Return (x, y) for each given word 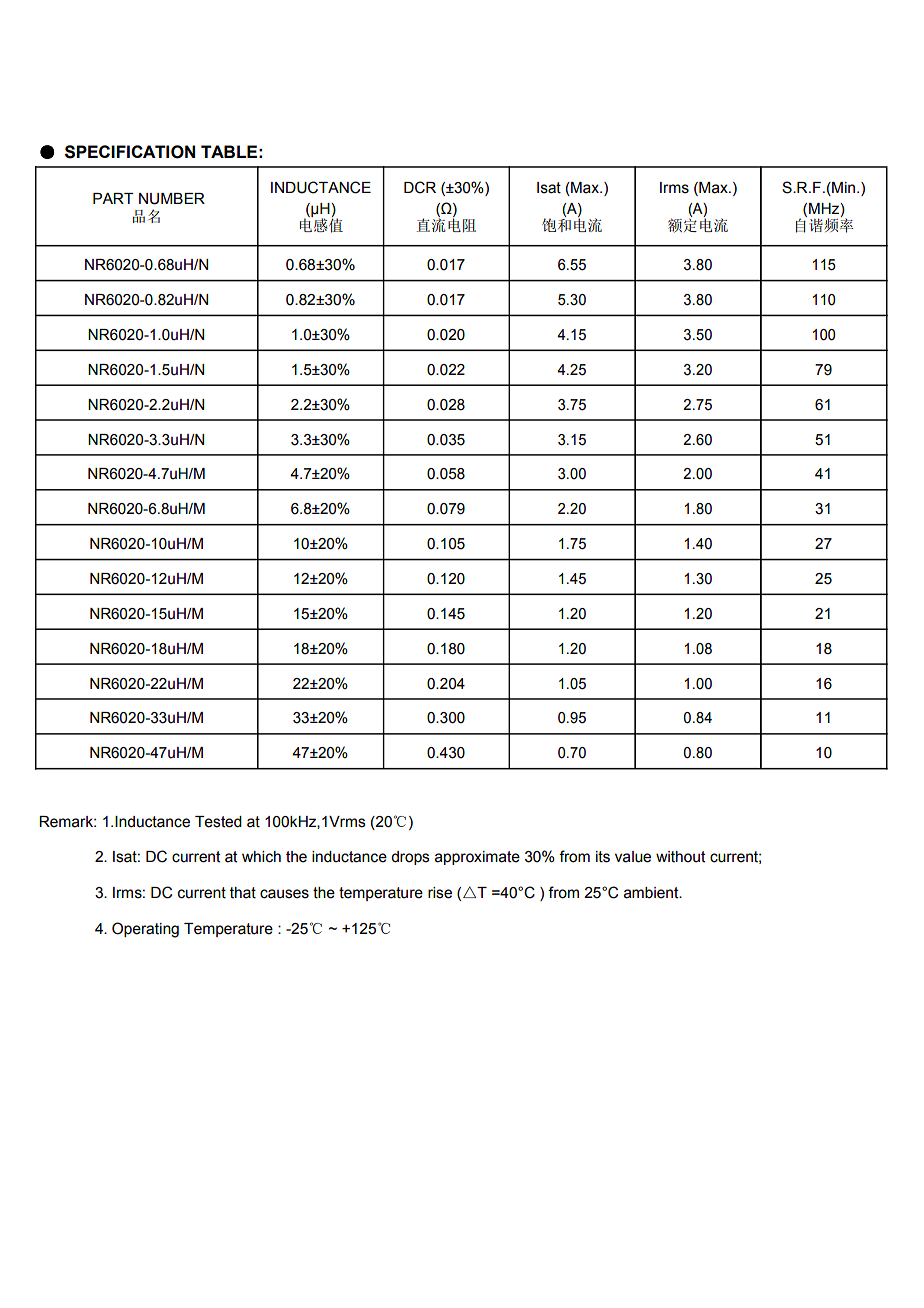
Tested (218, 822)
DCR (420, 187)
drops (410, 858)
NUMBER (172, 199)
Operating (145, 930)
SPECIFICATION (130, 152)
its (603, 857)
